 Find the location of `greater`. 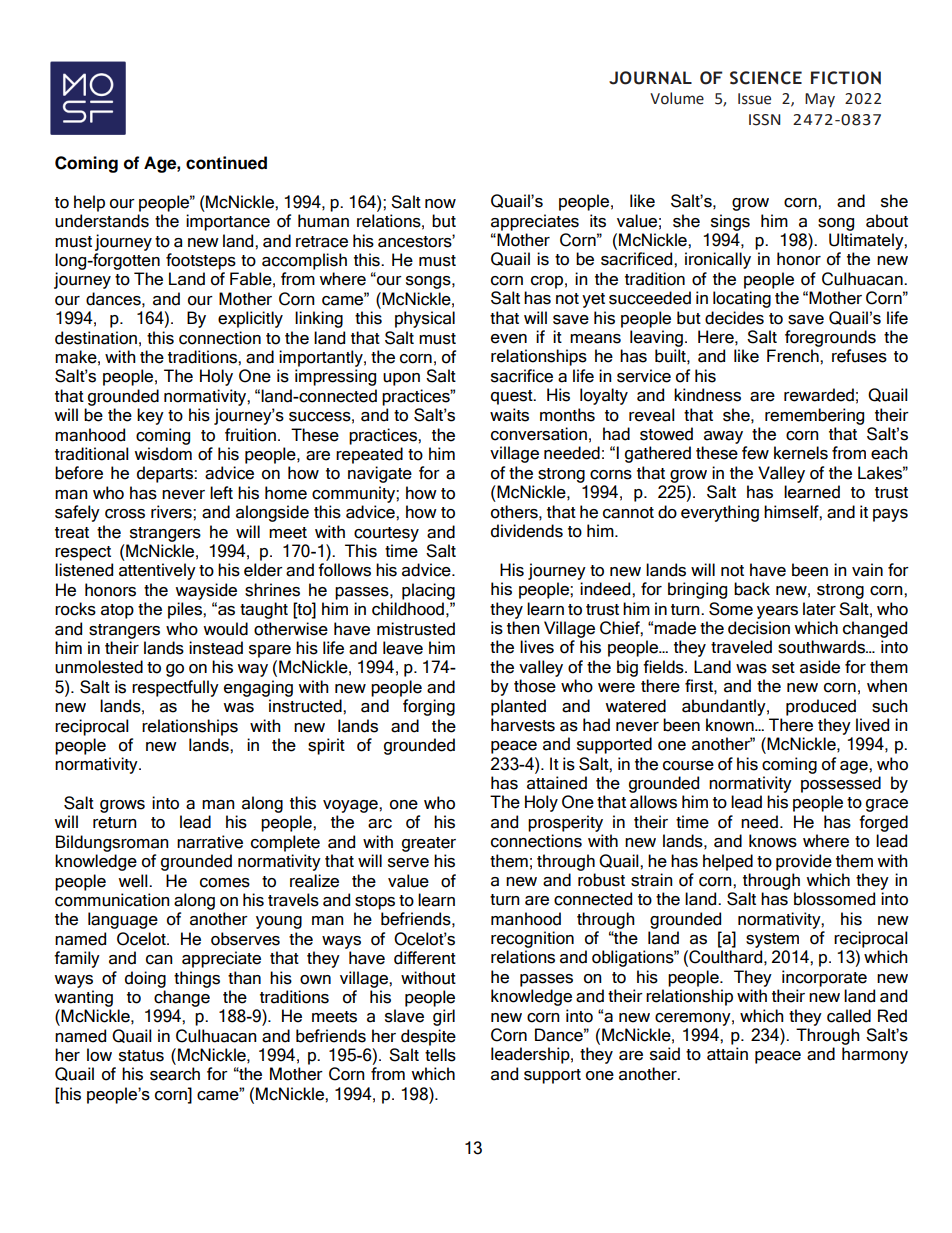

greater is located at coordinates (429, 844).
